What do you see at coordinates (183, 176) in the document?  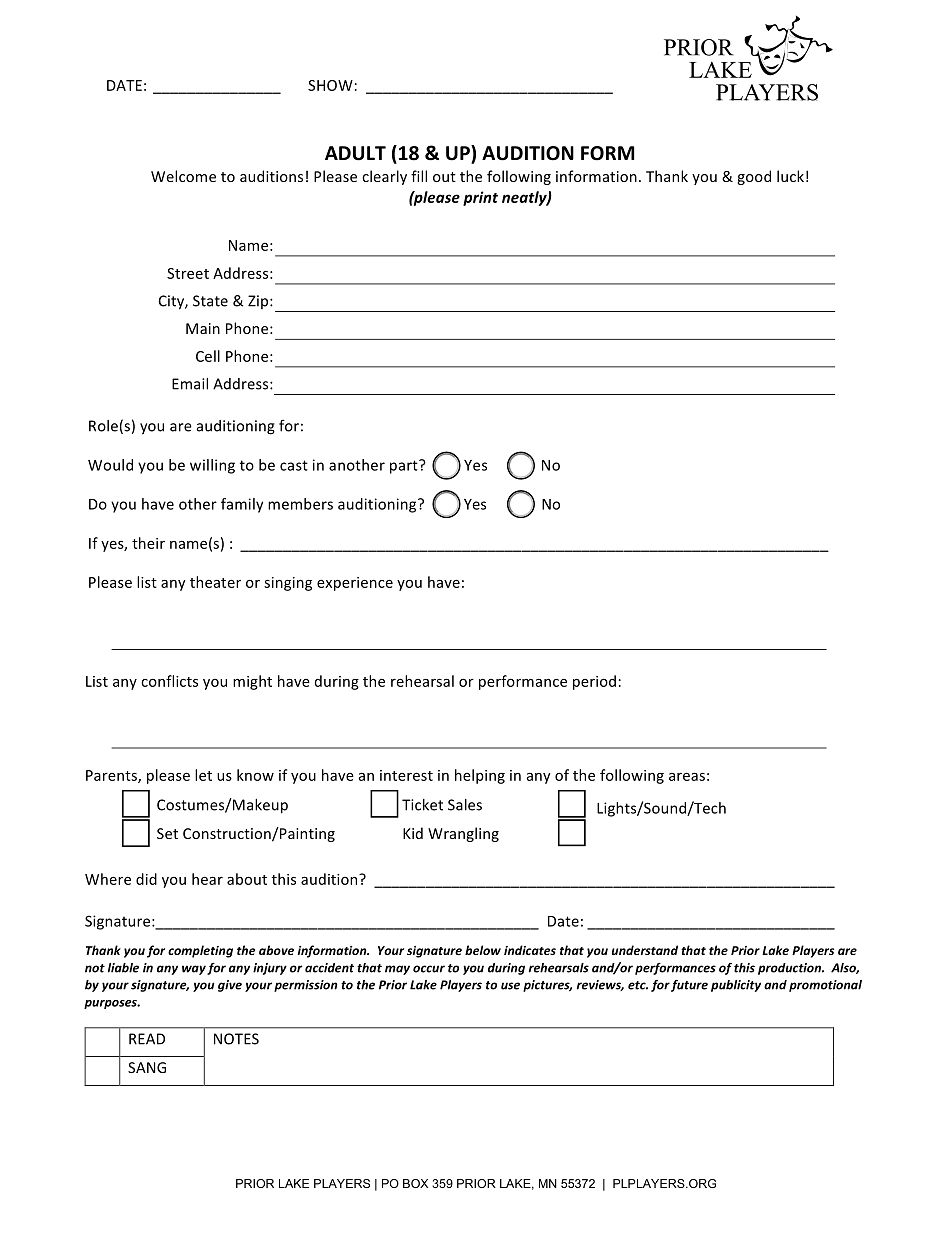 I see `Welcome` at bounding box center [183, 176].
